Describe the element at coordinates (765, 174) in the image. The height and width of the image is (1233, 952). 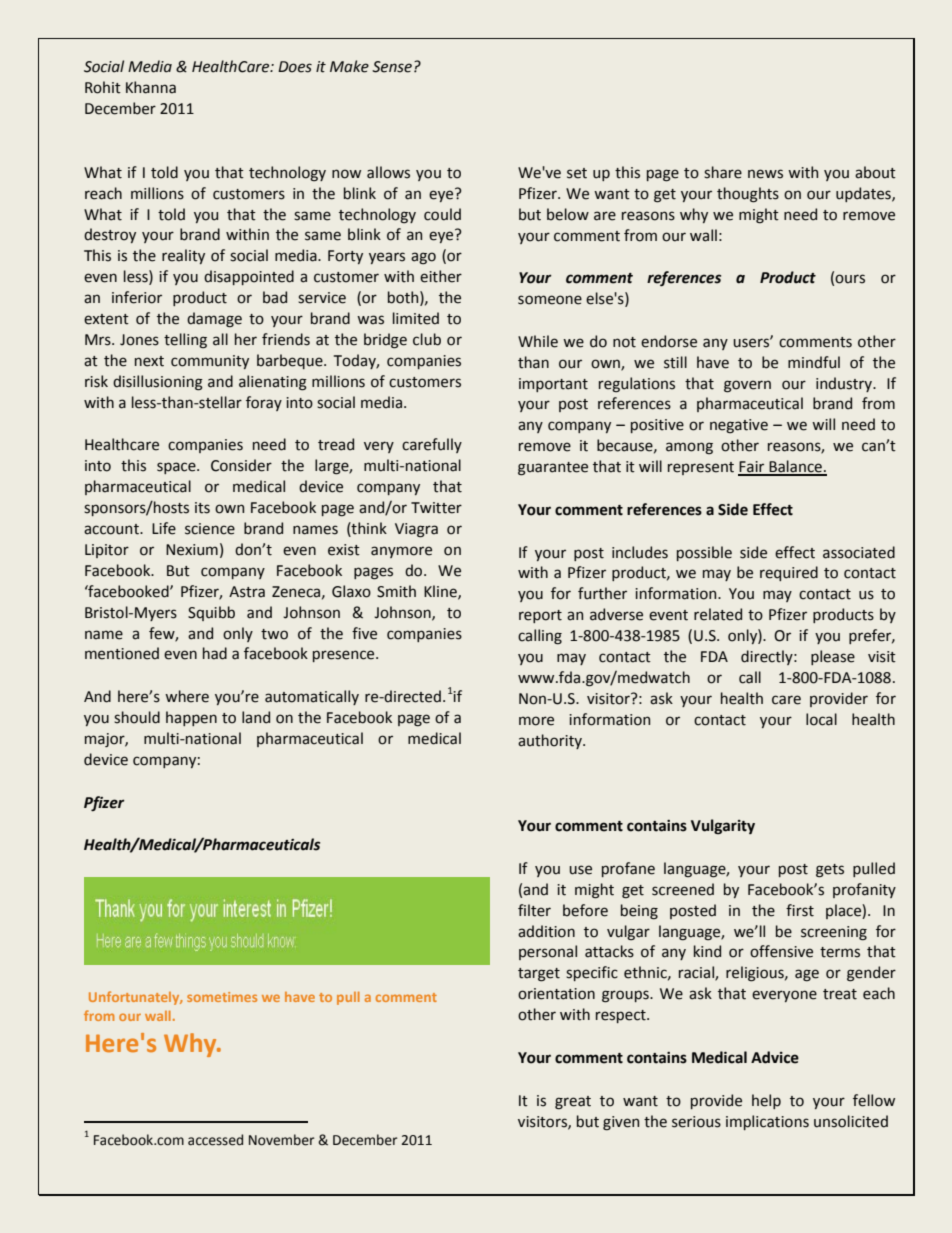
I see `news` at that location.
